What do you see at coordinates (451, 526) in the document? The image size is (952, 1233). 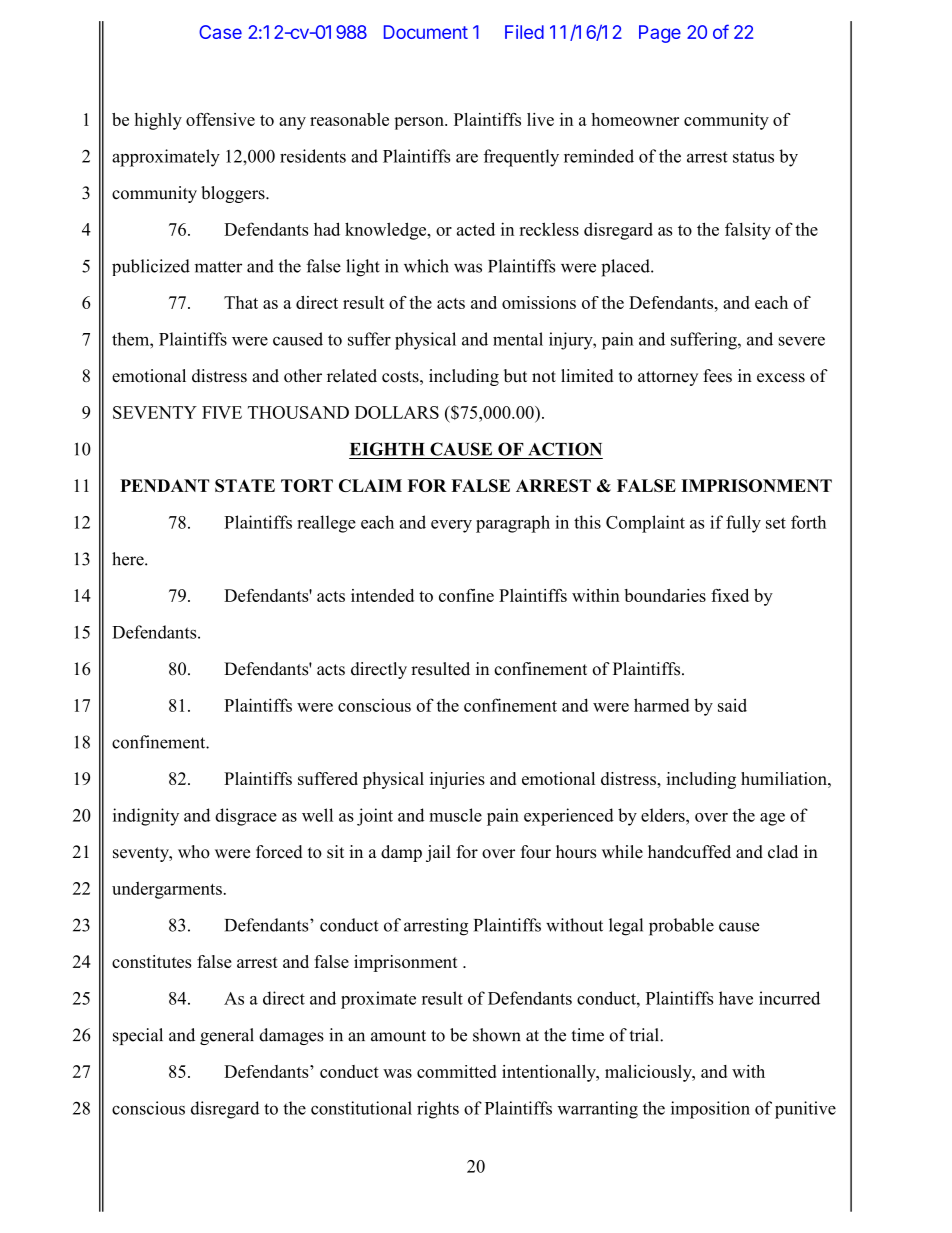 I see `every` at bounding box center [451, 526].
